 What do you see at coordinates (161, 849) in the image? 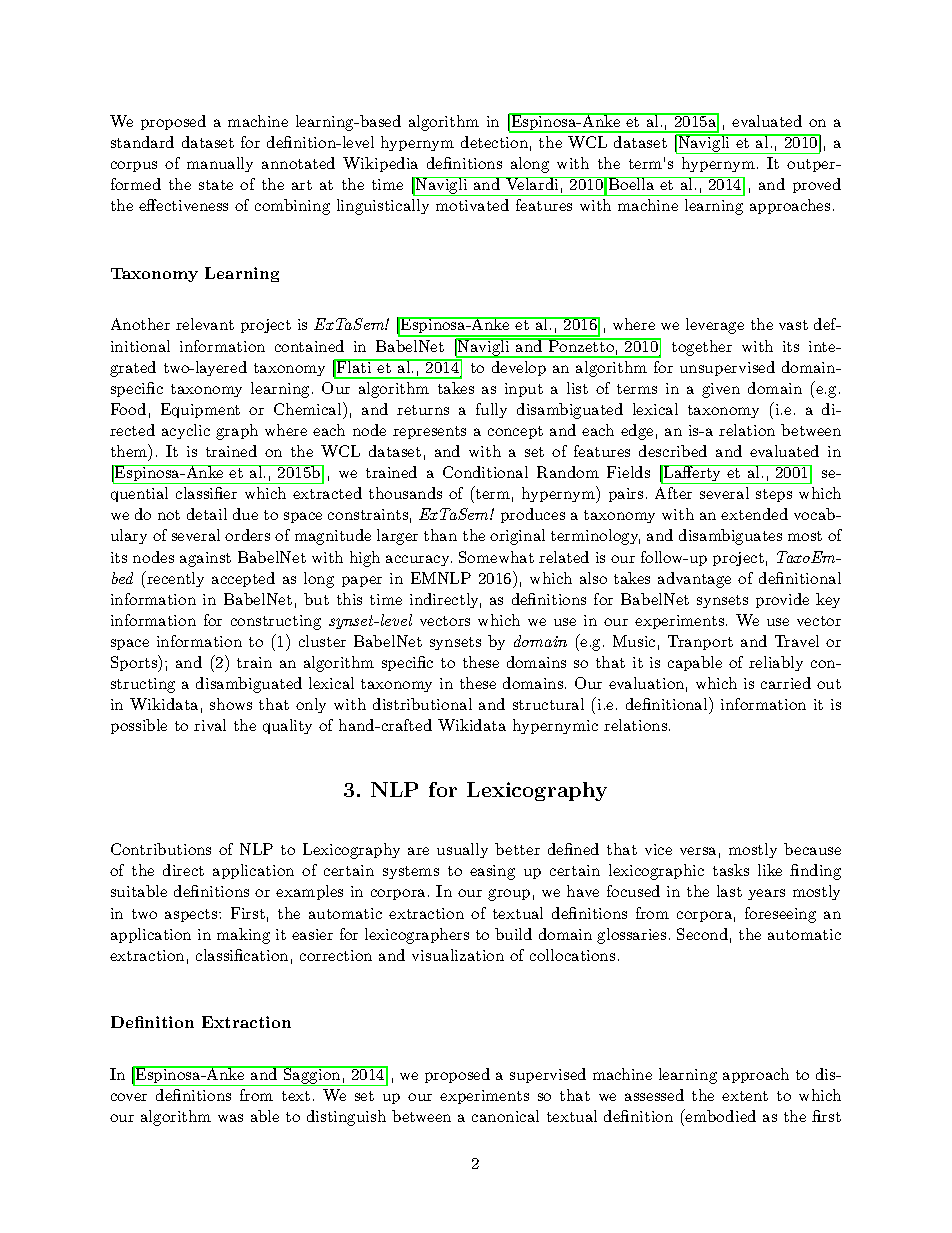
I see `Contributions` at bounding box center [161, 849].
